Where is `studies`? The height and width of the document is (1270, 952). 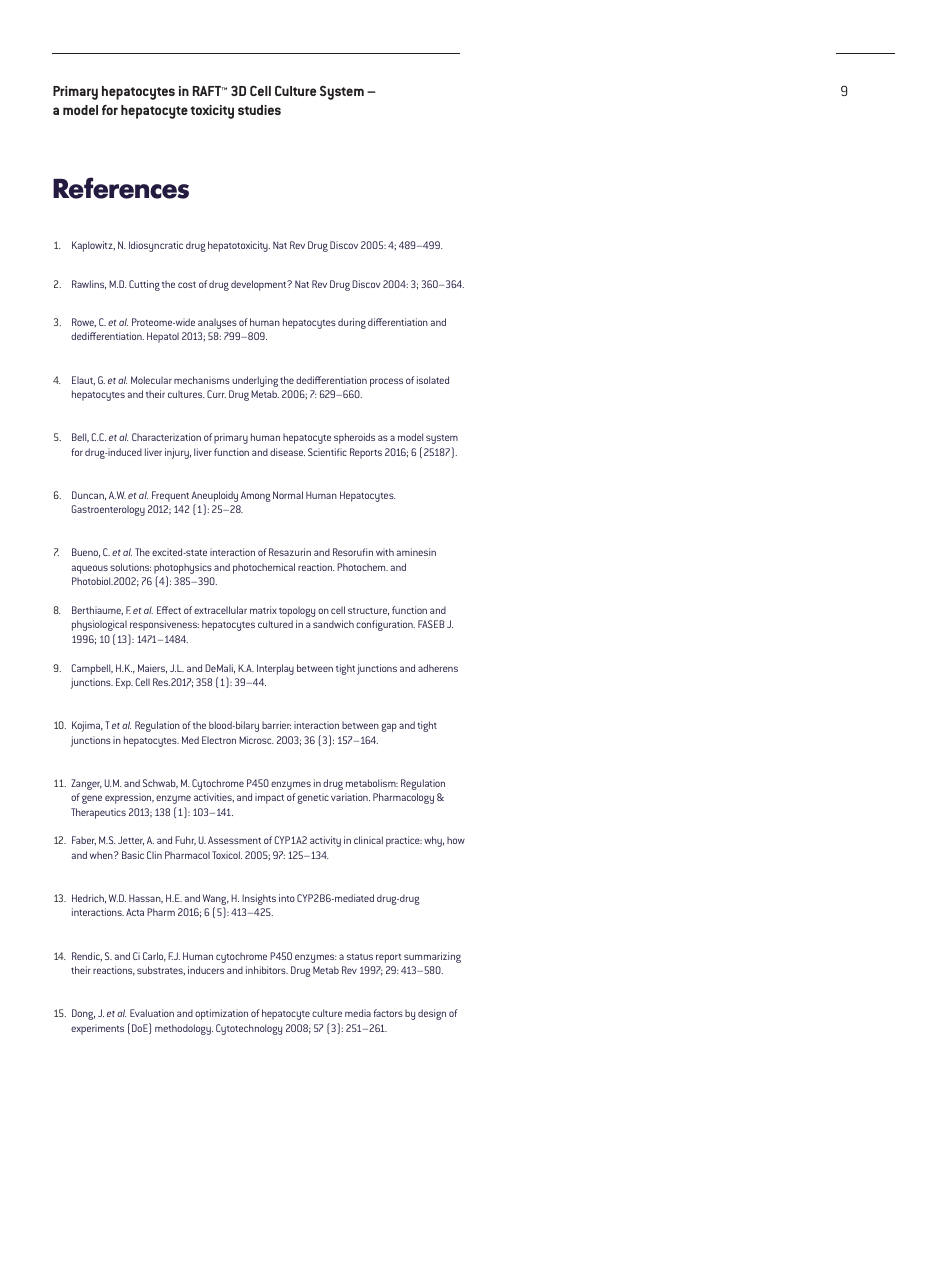 studies is located at coordinates (259, 110).
